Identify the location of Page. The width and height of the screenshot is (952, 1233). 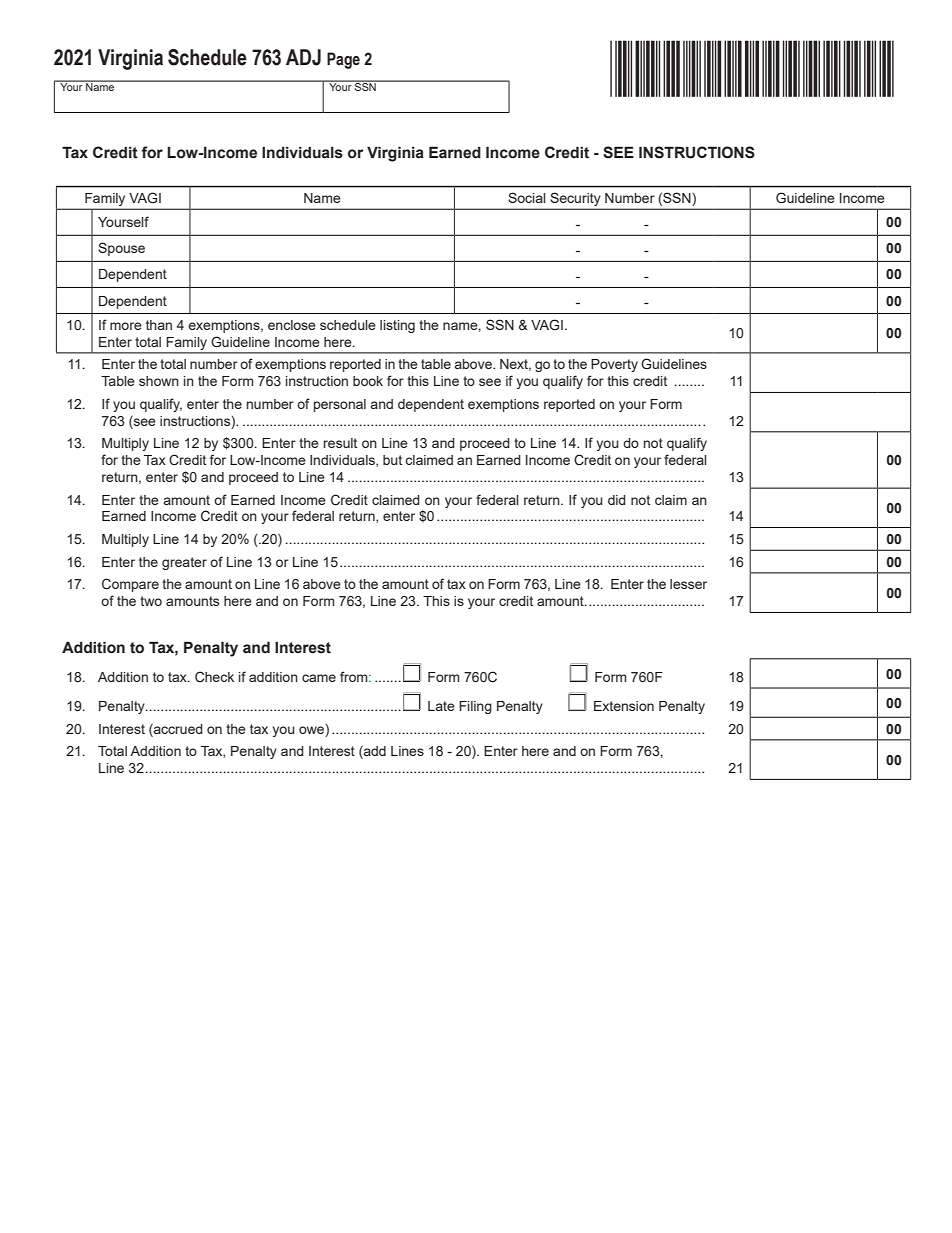
(343, 60).
